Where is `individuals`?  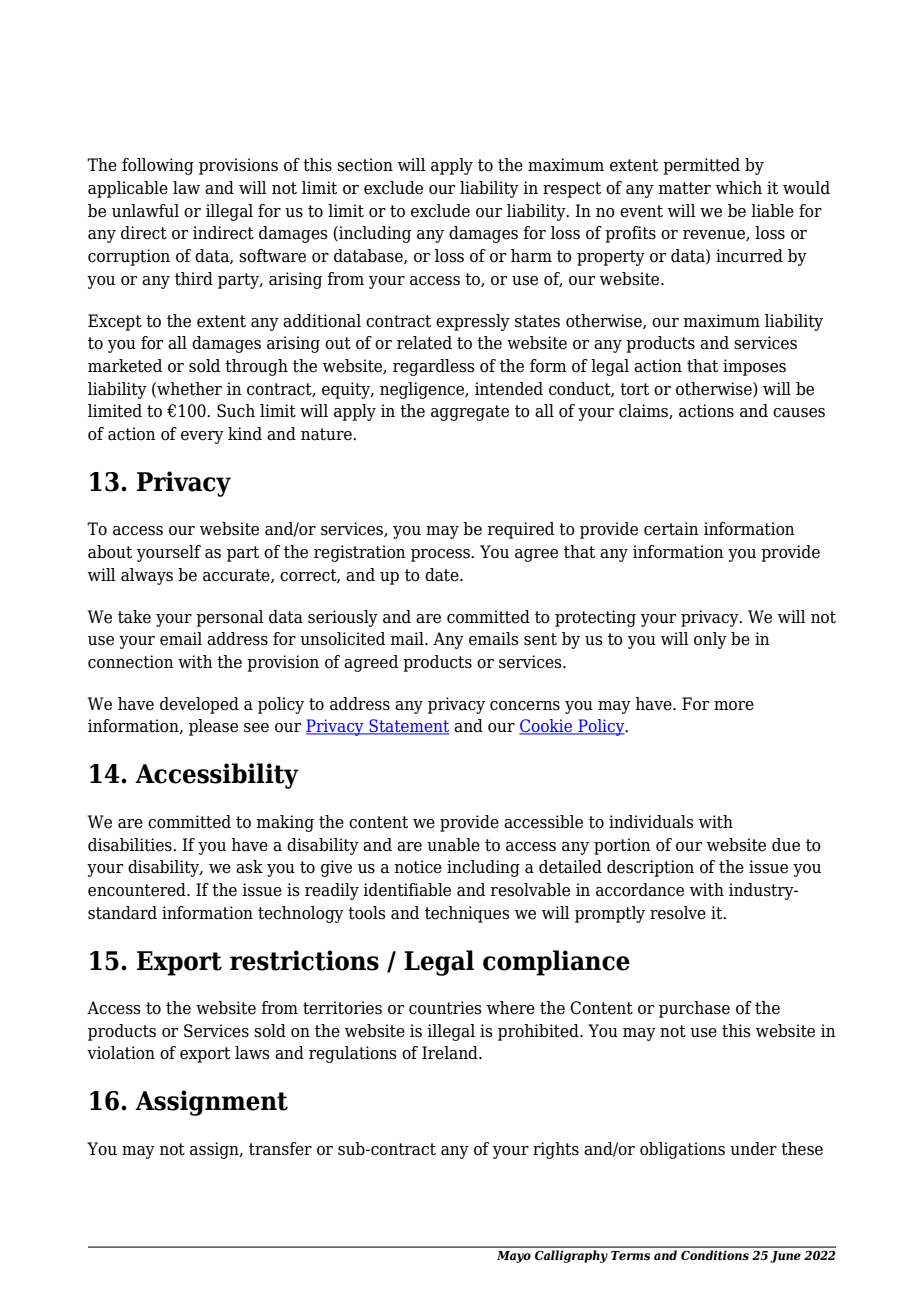 individuals is located at coordinates (651, 822).
